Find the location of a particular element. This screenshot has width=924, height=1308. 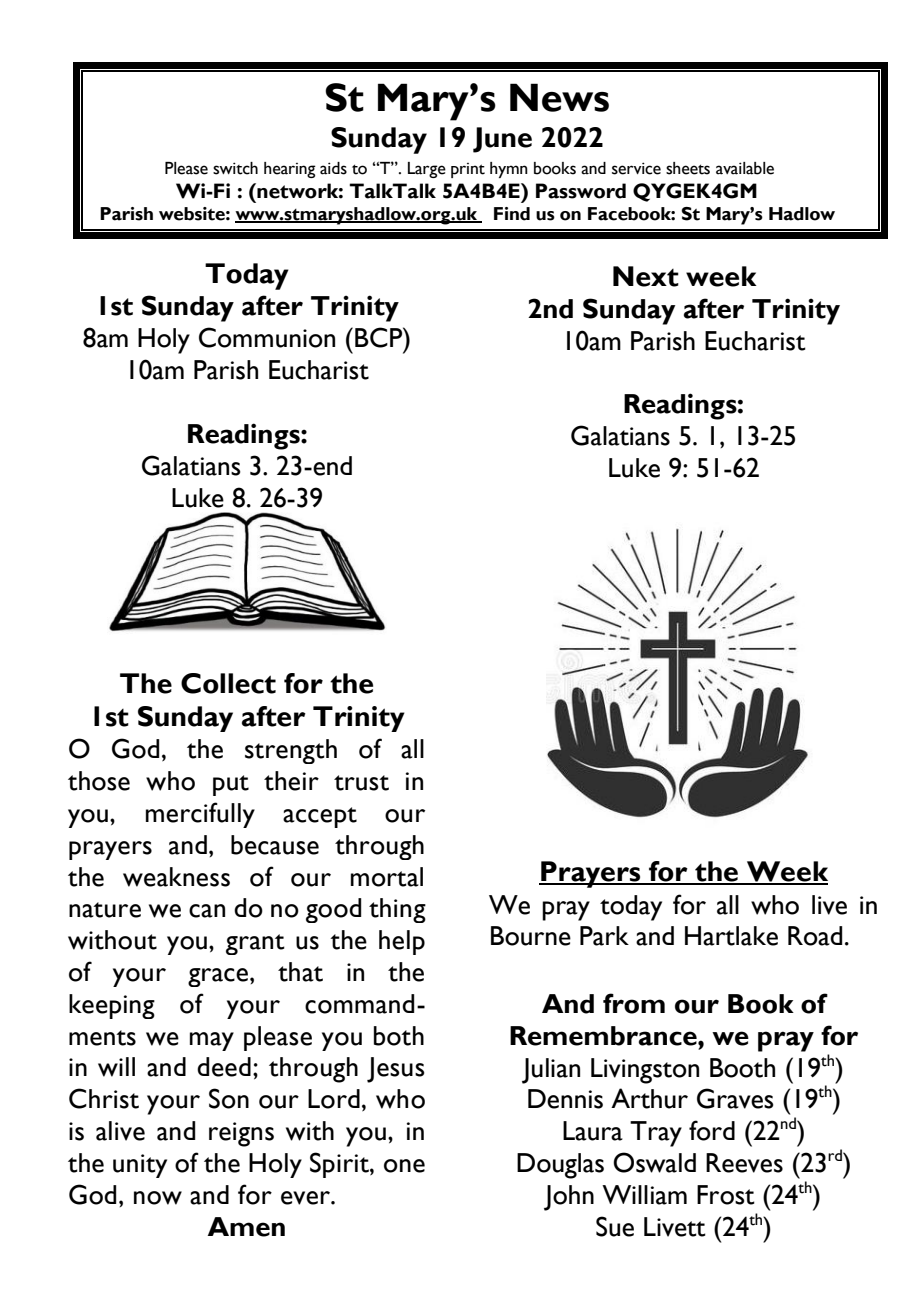

switch is located at coordinates (235, 168).
